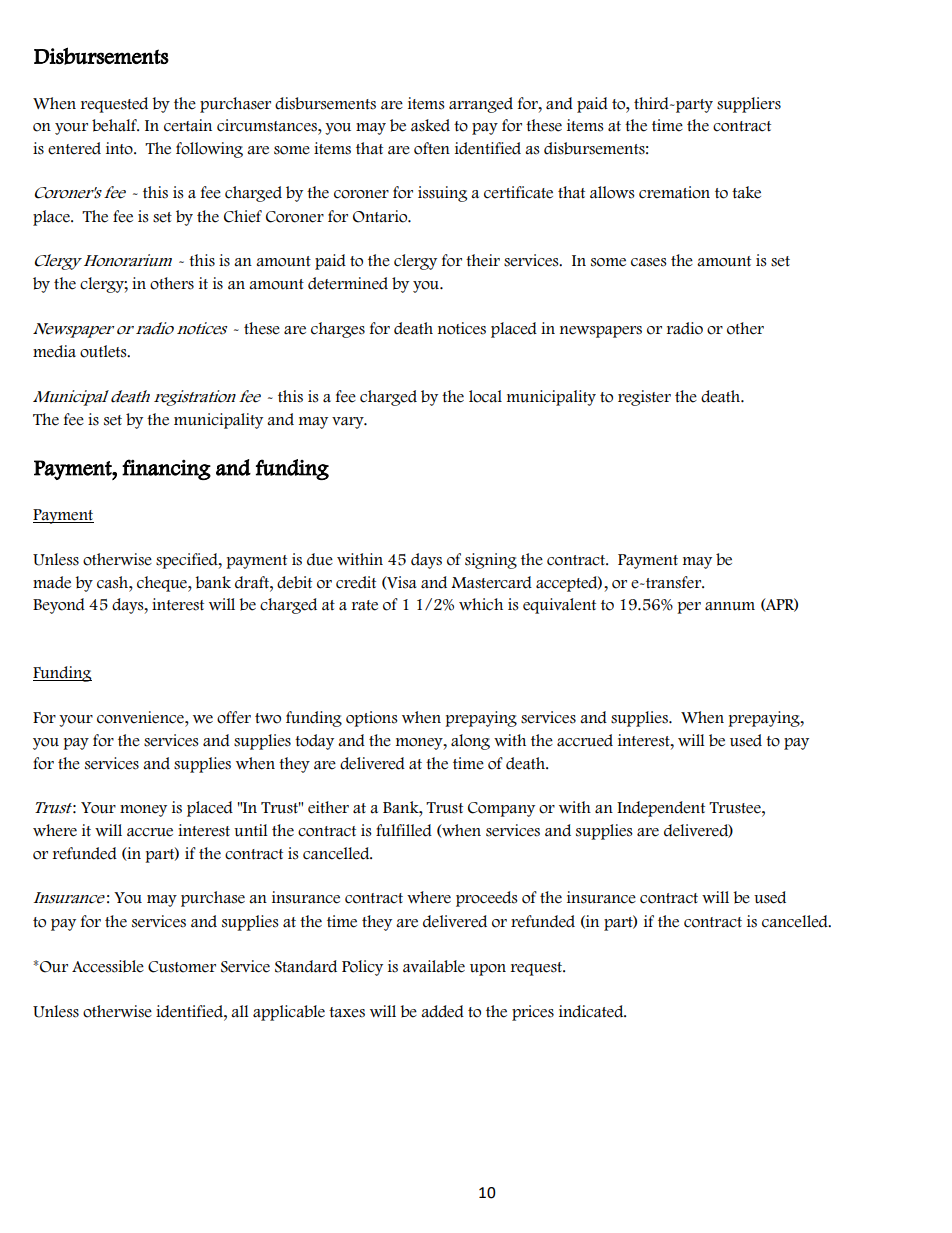  I want to click on cremation, so click(674, 192).
